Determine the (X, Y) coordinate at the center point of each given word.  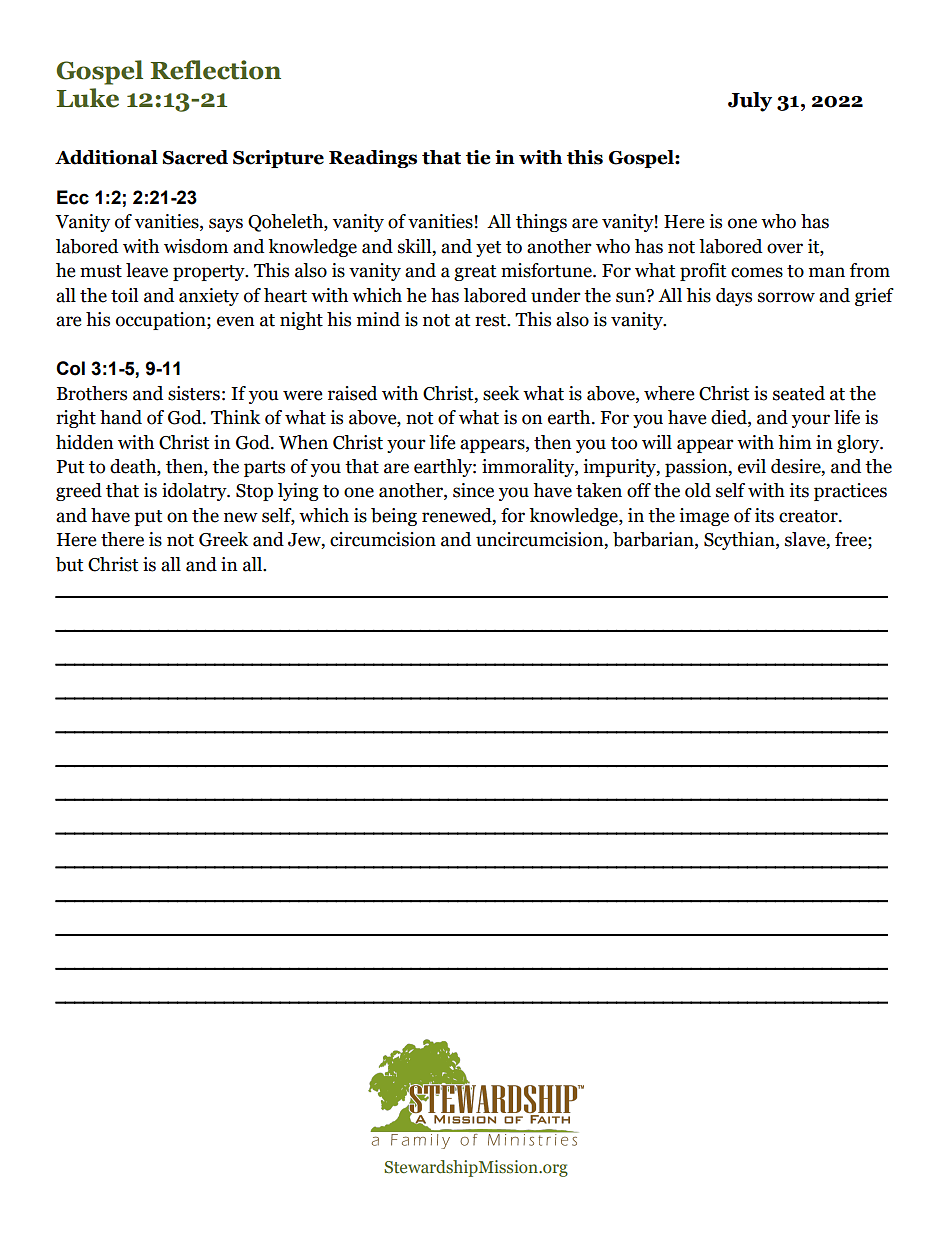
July (750, 102)
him (795, 442)
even (236, 321)
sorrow (786, 297)
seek (501, 393)
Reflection (216, 70)
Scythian (740, 541)
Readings (373, 159)
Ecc (73, 197)
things (541, 223)
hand (121, 417)
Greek (223, 539)
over (785, 248)
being (394, 517)
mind (378, 319)
